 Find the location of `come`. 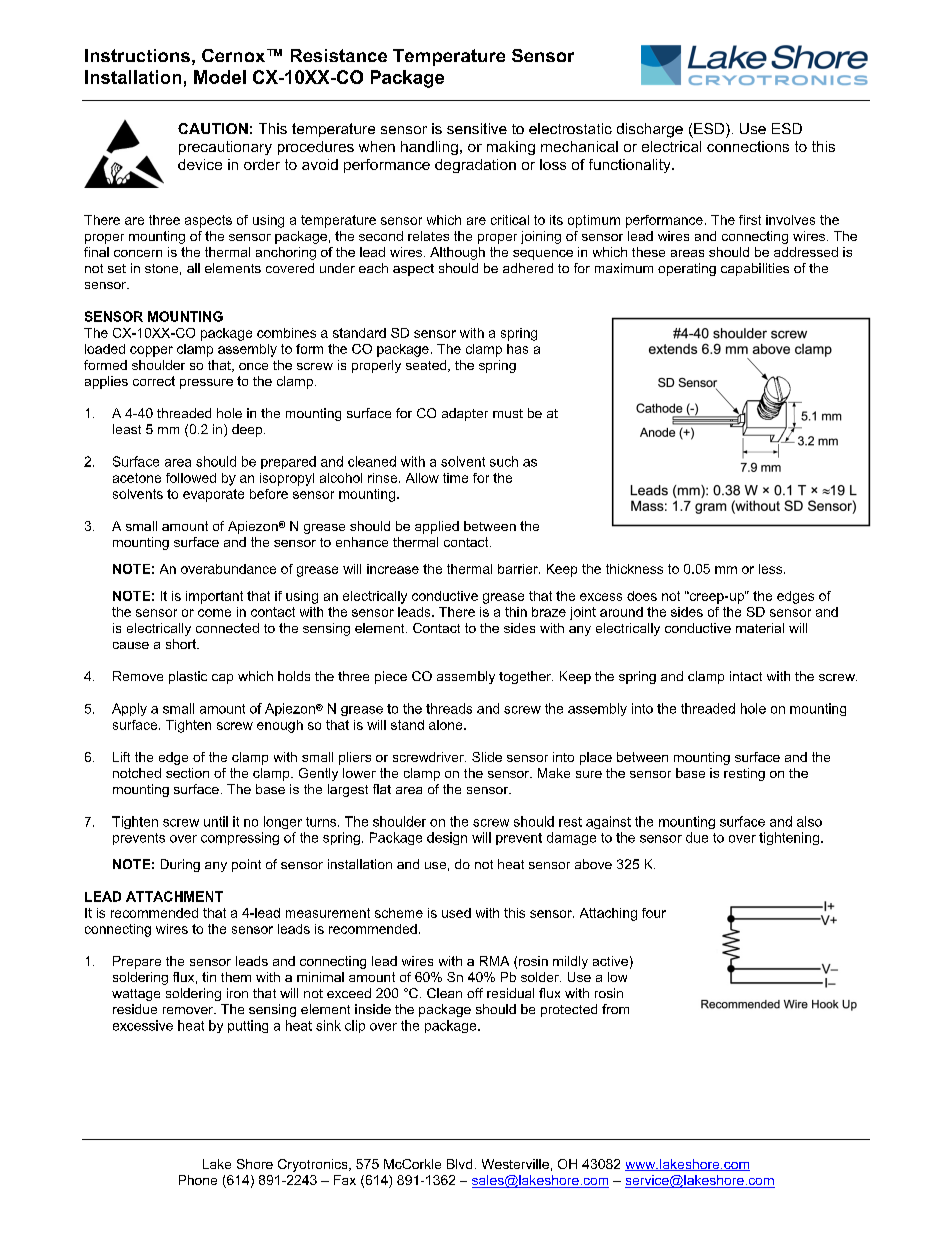

come is located at coordinates (214, 613).
